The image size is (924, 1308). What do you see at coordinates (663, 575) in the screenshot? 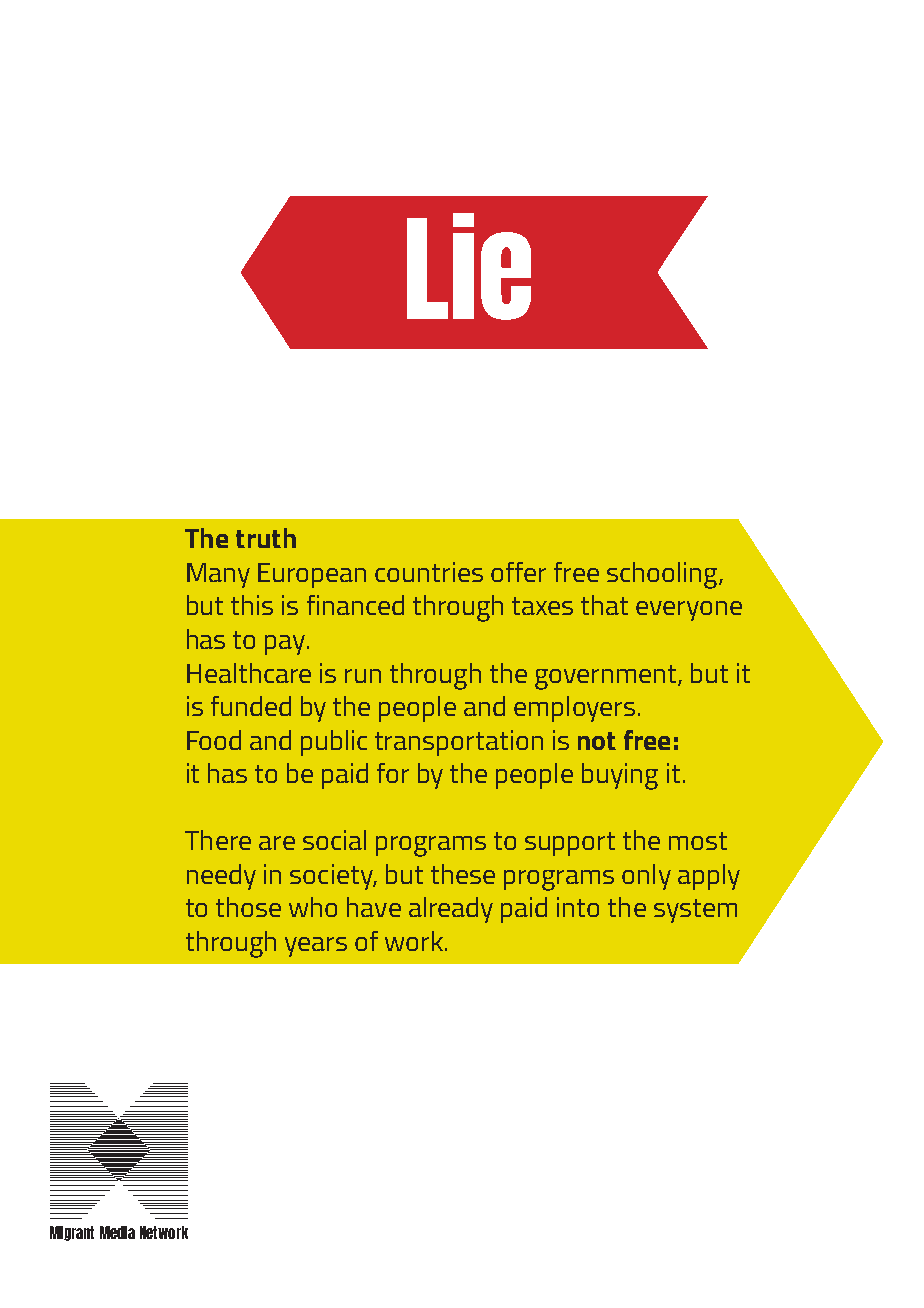
I see `schooling` at bounding box center [663, 575].
